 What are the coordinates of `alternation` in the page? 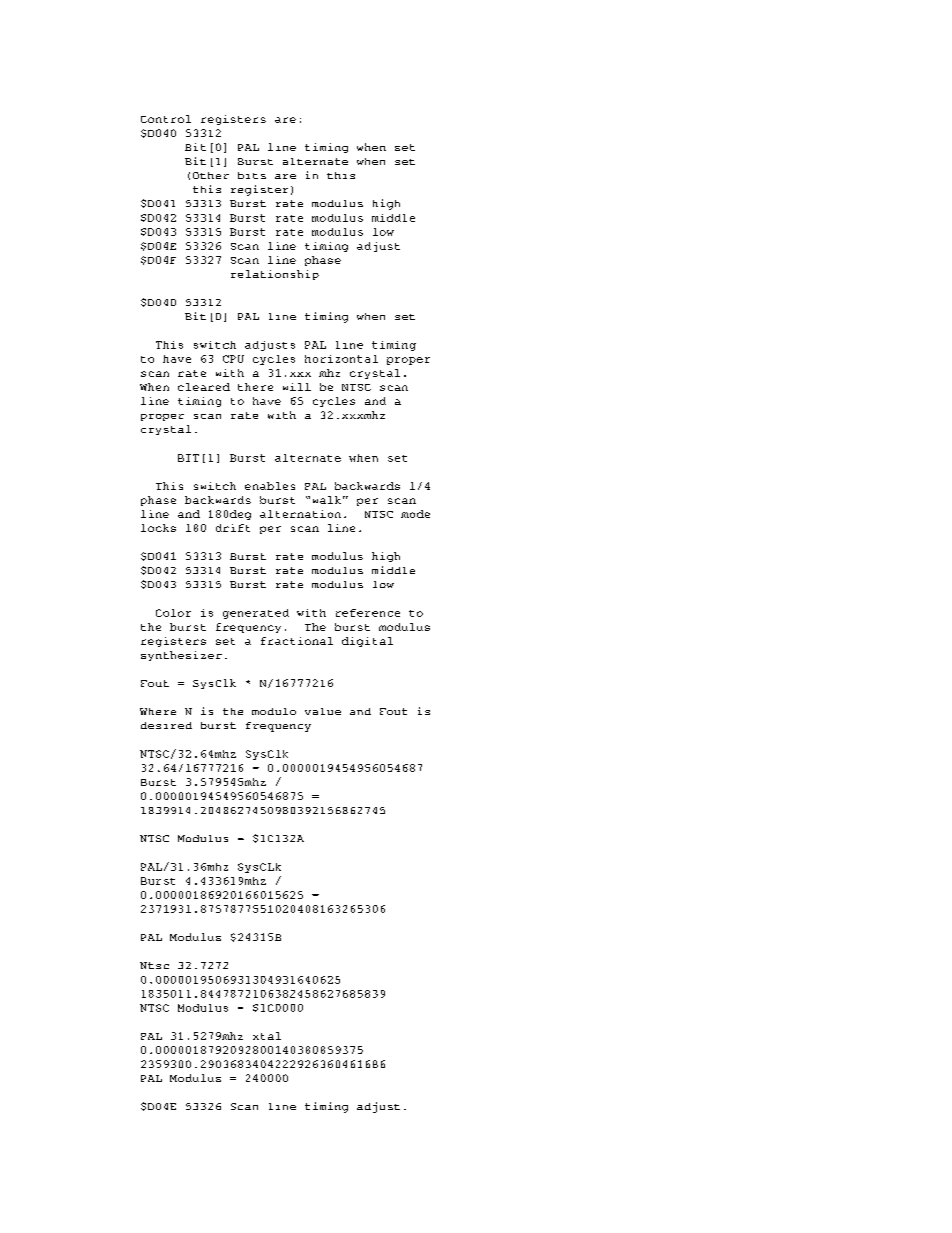 It's located at (300, 514).
